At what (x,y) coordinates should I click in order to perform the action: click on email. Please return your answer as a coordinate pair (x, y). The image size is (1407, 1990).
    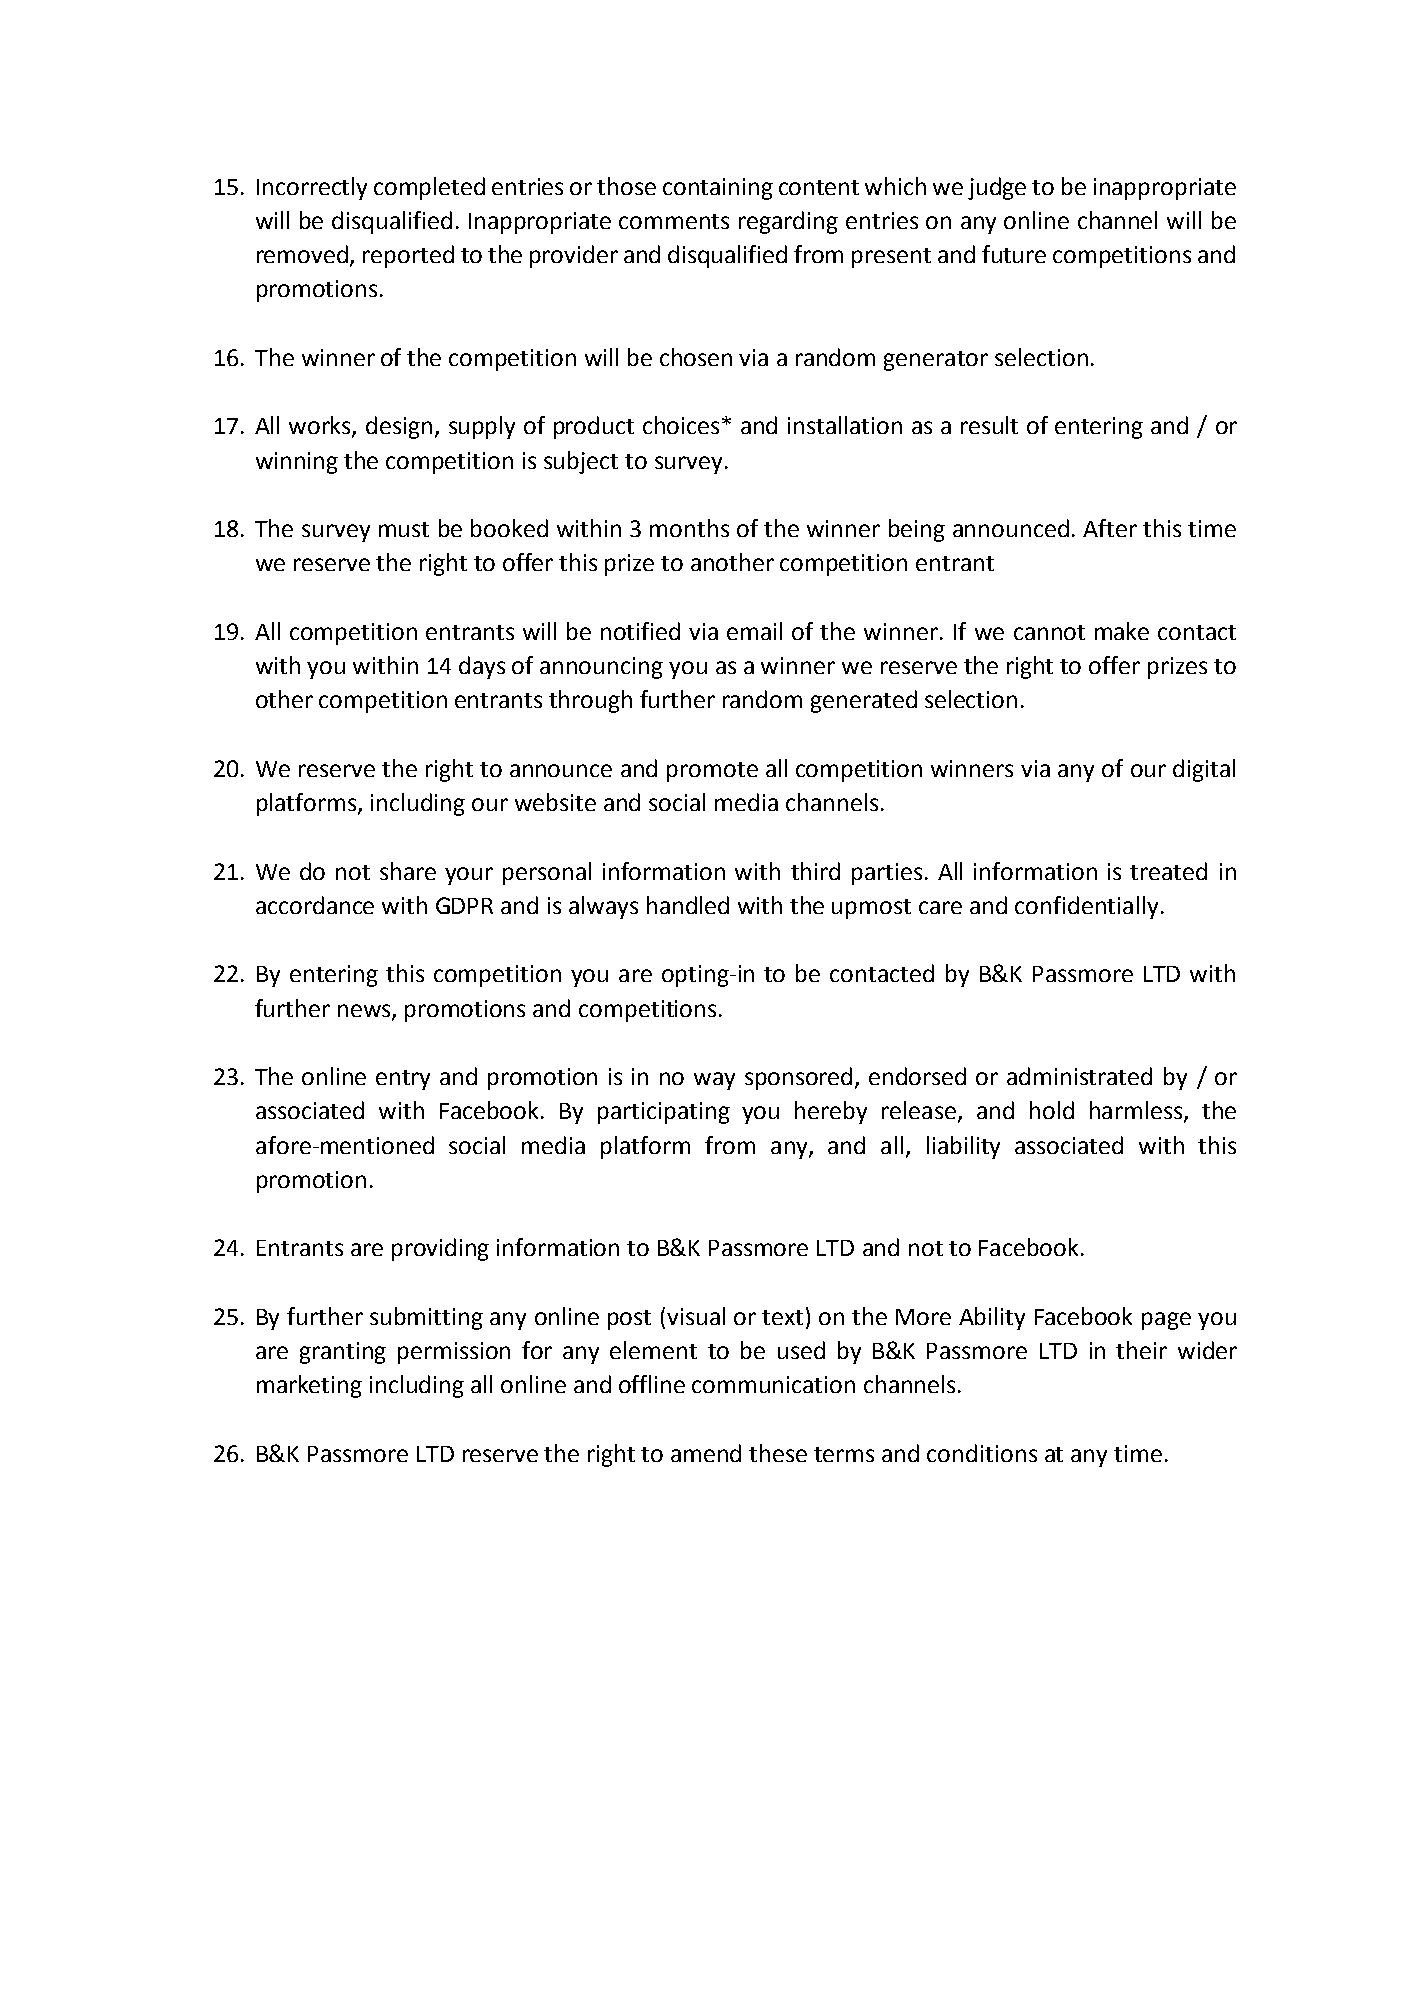
    Looking at the image, I should click on (754, 631).
